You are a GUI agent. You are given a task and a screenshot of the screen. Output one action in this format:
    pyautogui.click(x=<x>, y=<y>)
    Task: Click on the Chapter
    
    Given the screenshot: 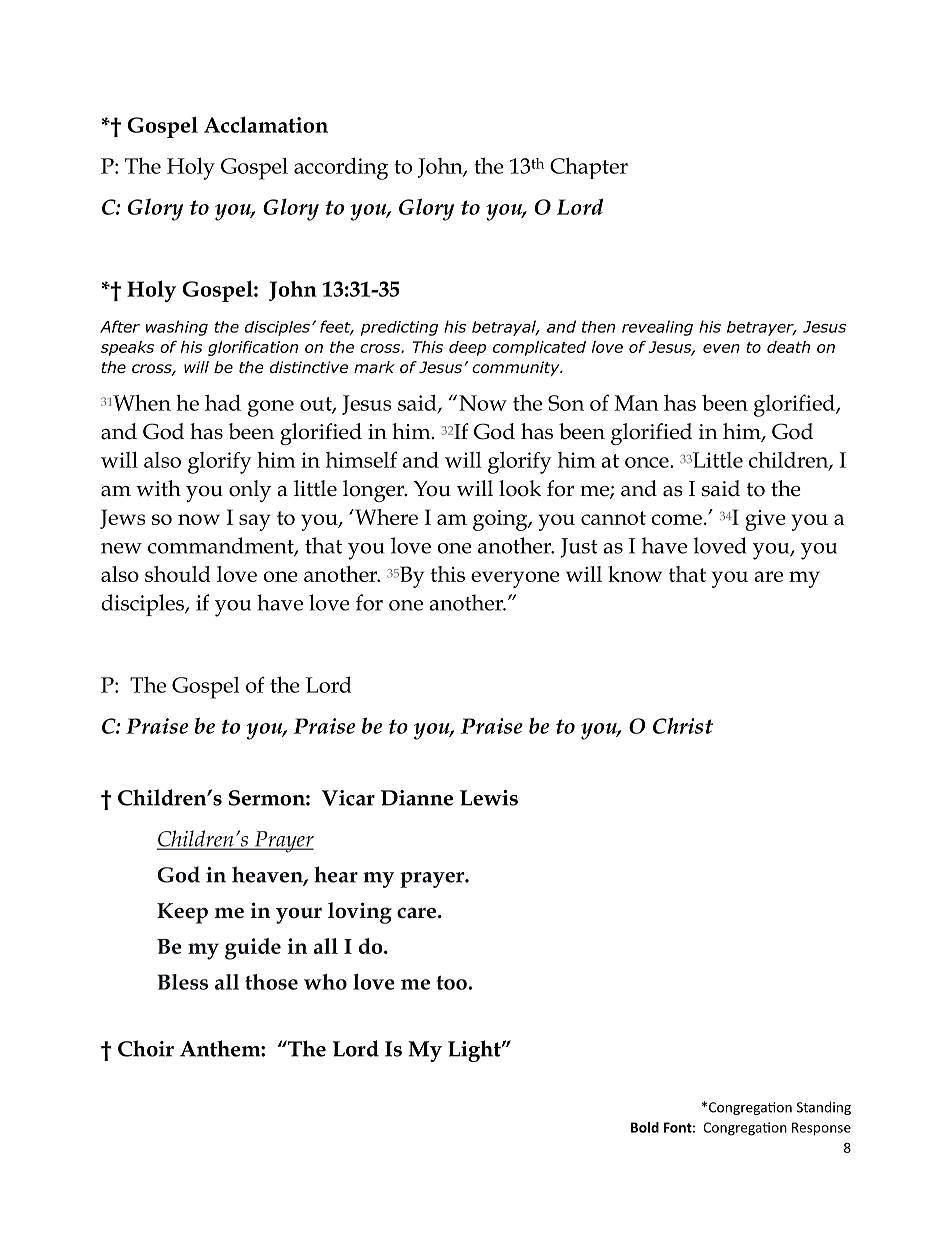 What is the action you would take?
    pyautogui.click(x=589, y=168)
